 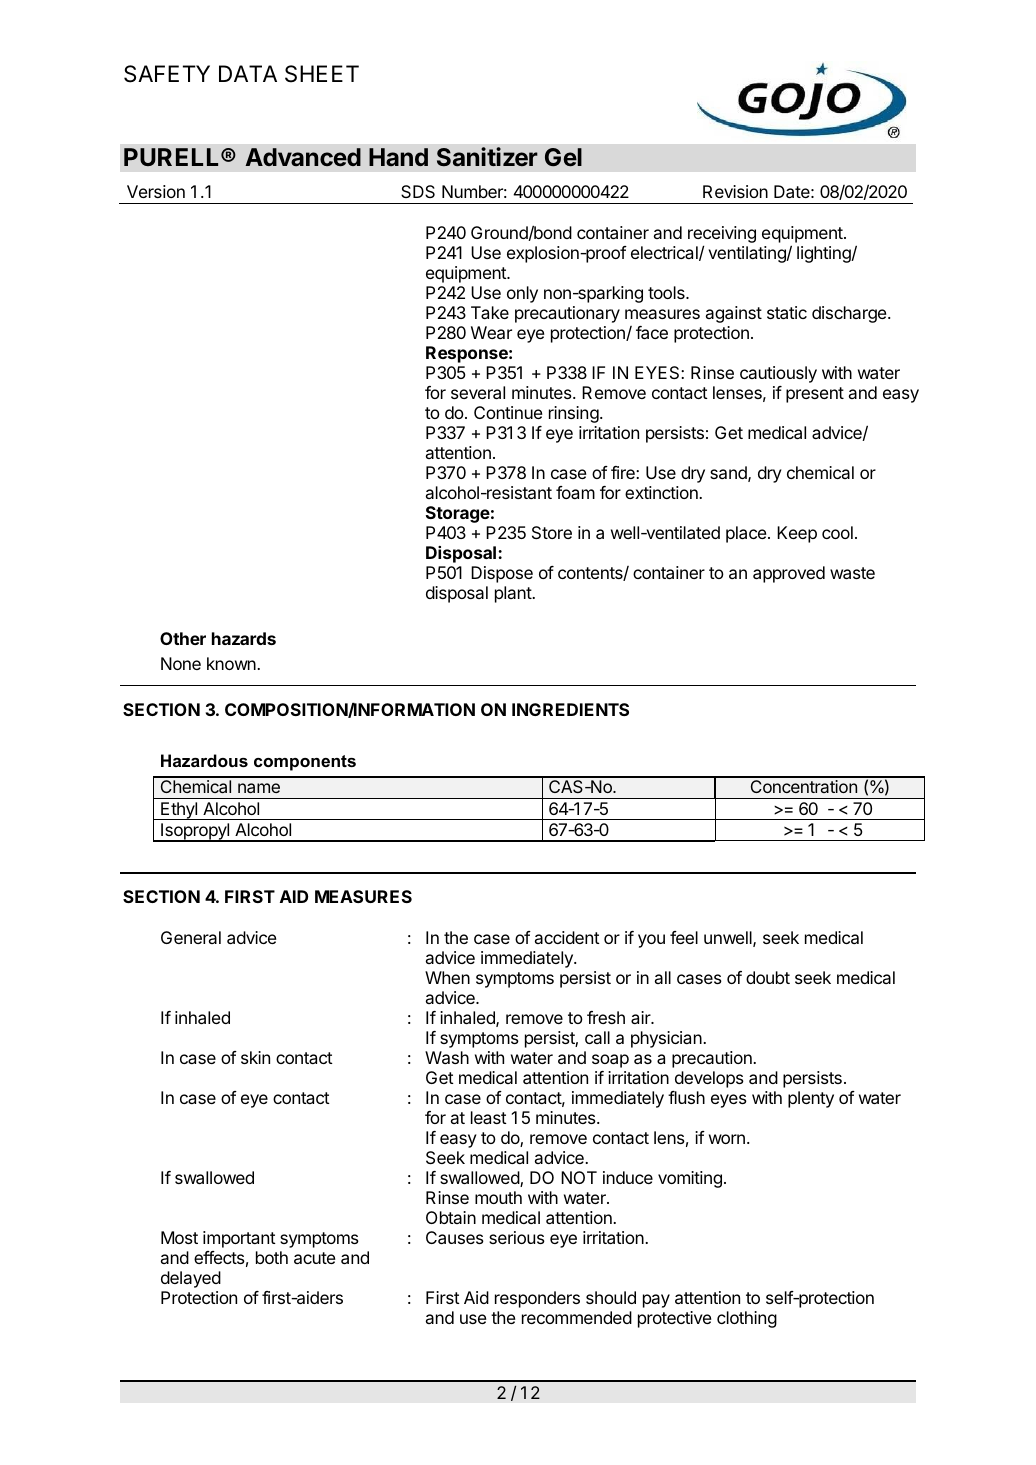 I want to click on hazards, so click(x=244, y=638).
